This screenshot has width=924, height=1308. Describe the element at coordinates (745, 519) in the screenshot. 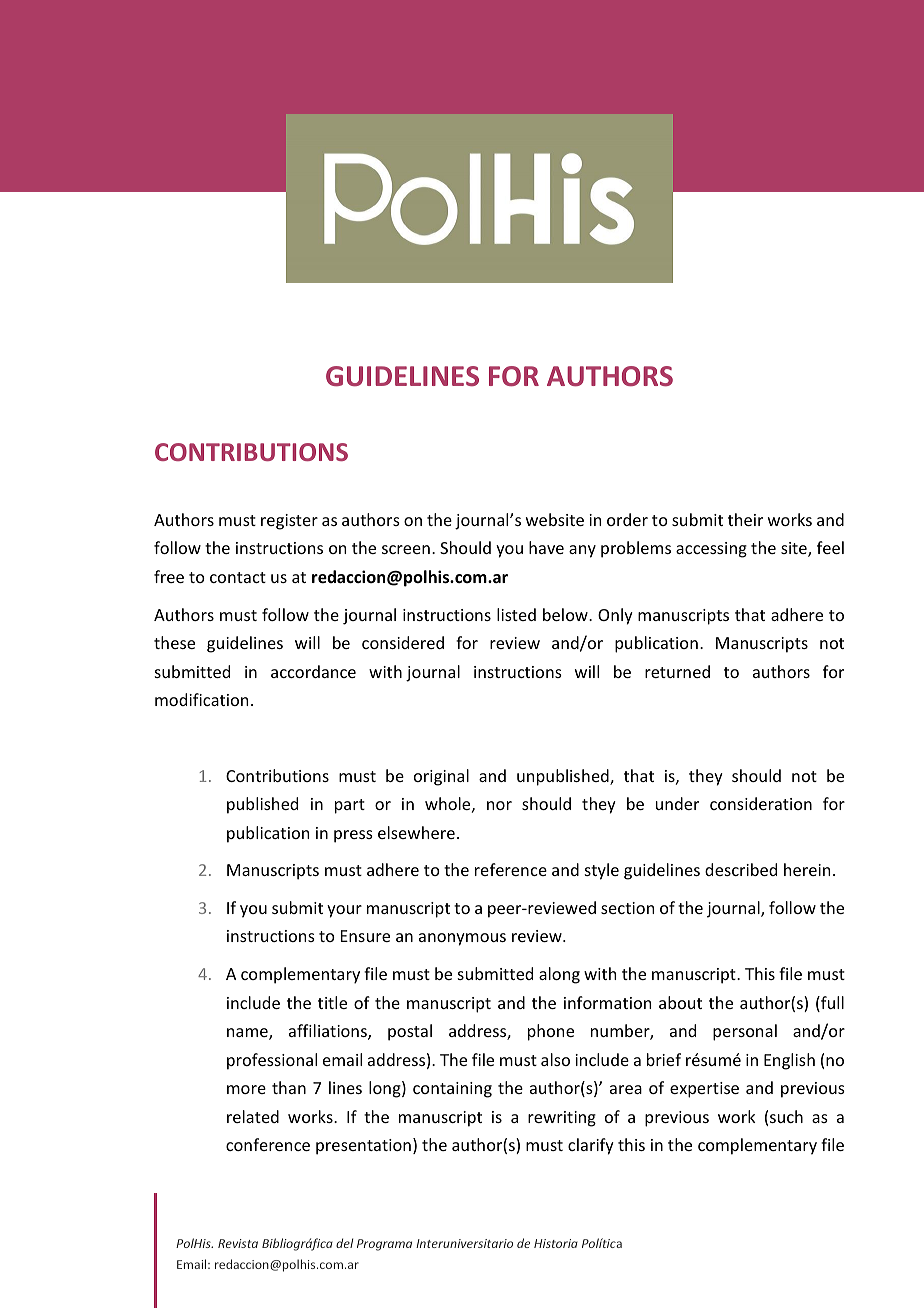

I see `their` at that location.
